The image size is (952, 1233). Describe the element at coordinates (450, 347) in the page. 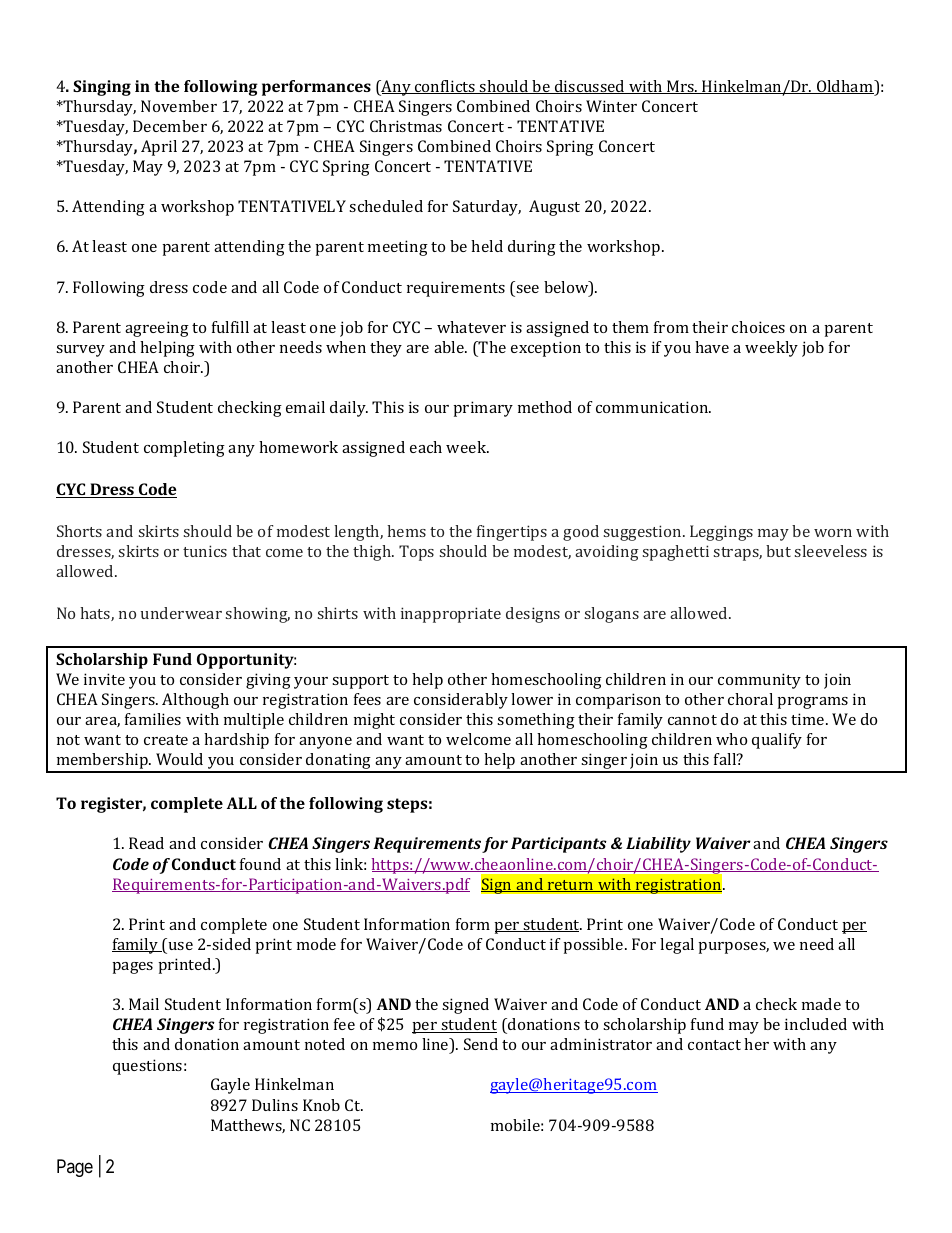

I see `able` at that location.
